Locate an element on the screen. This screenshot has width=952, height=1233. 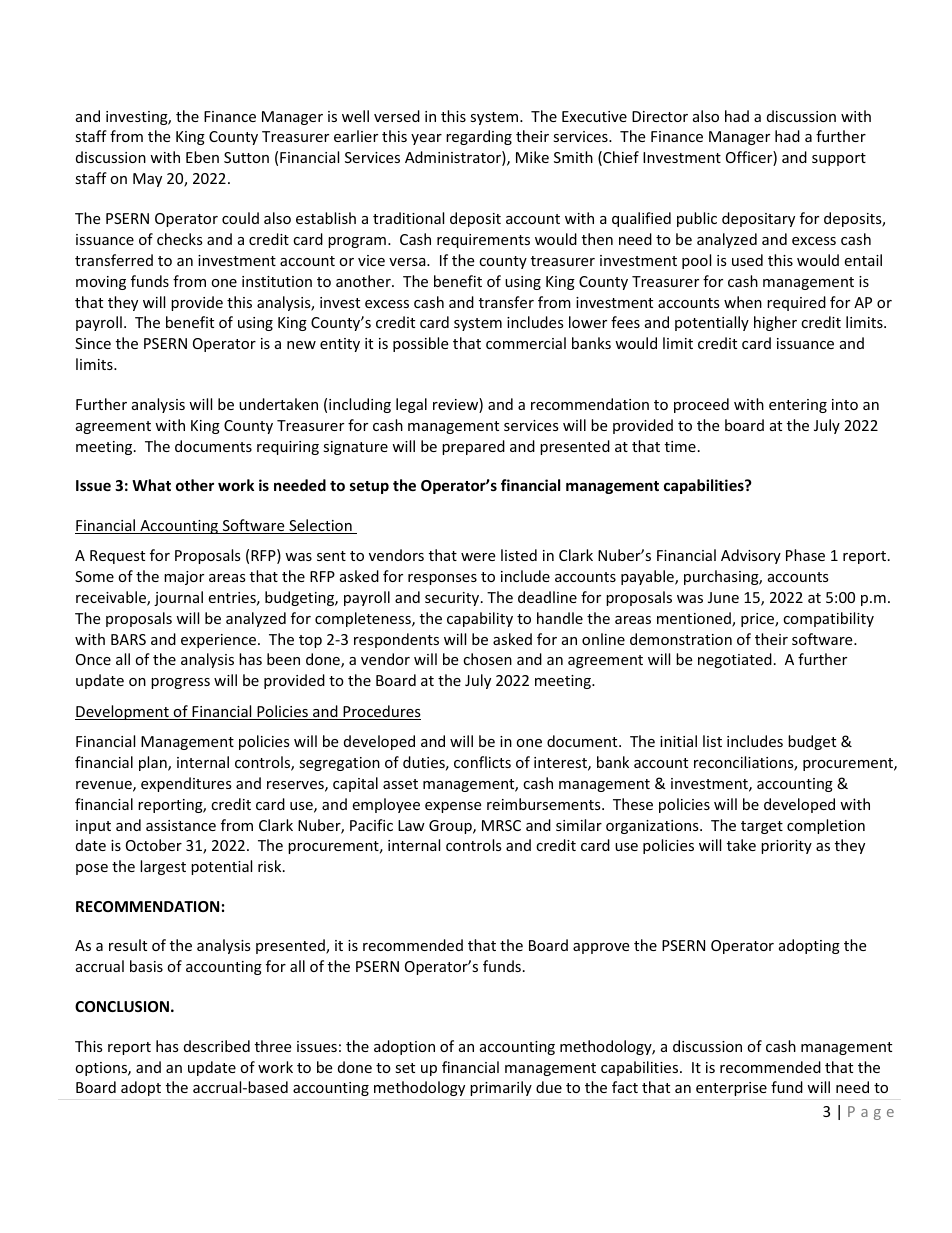
Eben is located at coordinates (202, 157).
